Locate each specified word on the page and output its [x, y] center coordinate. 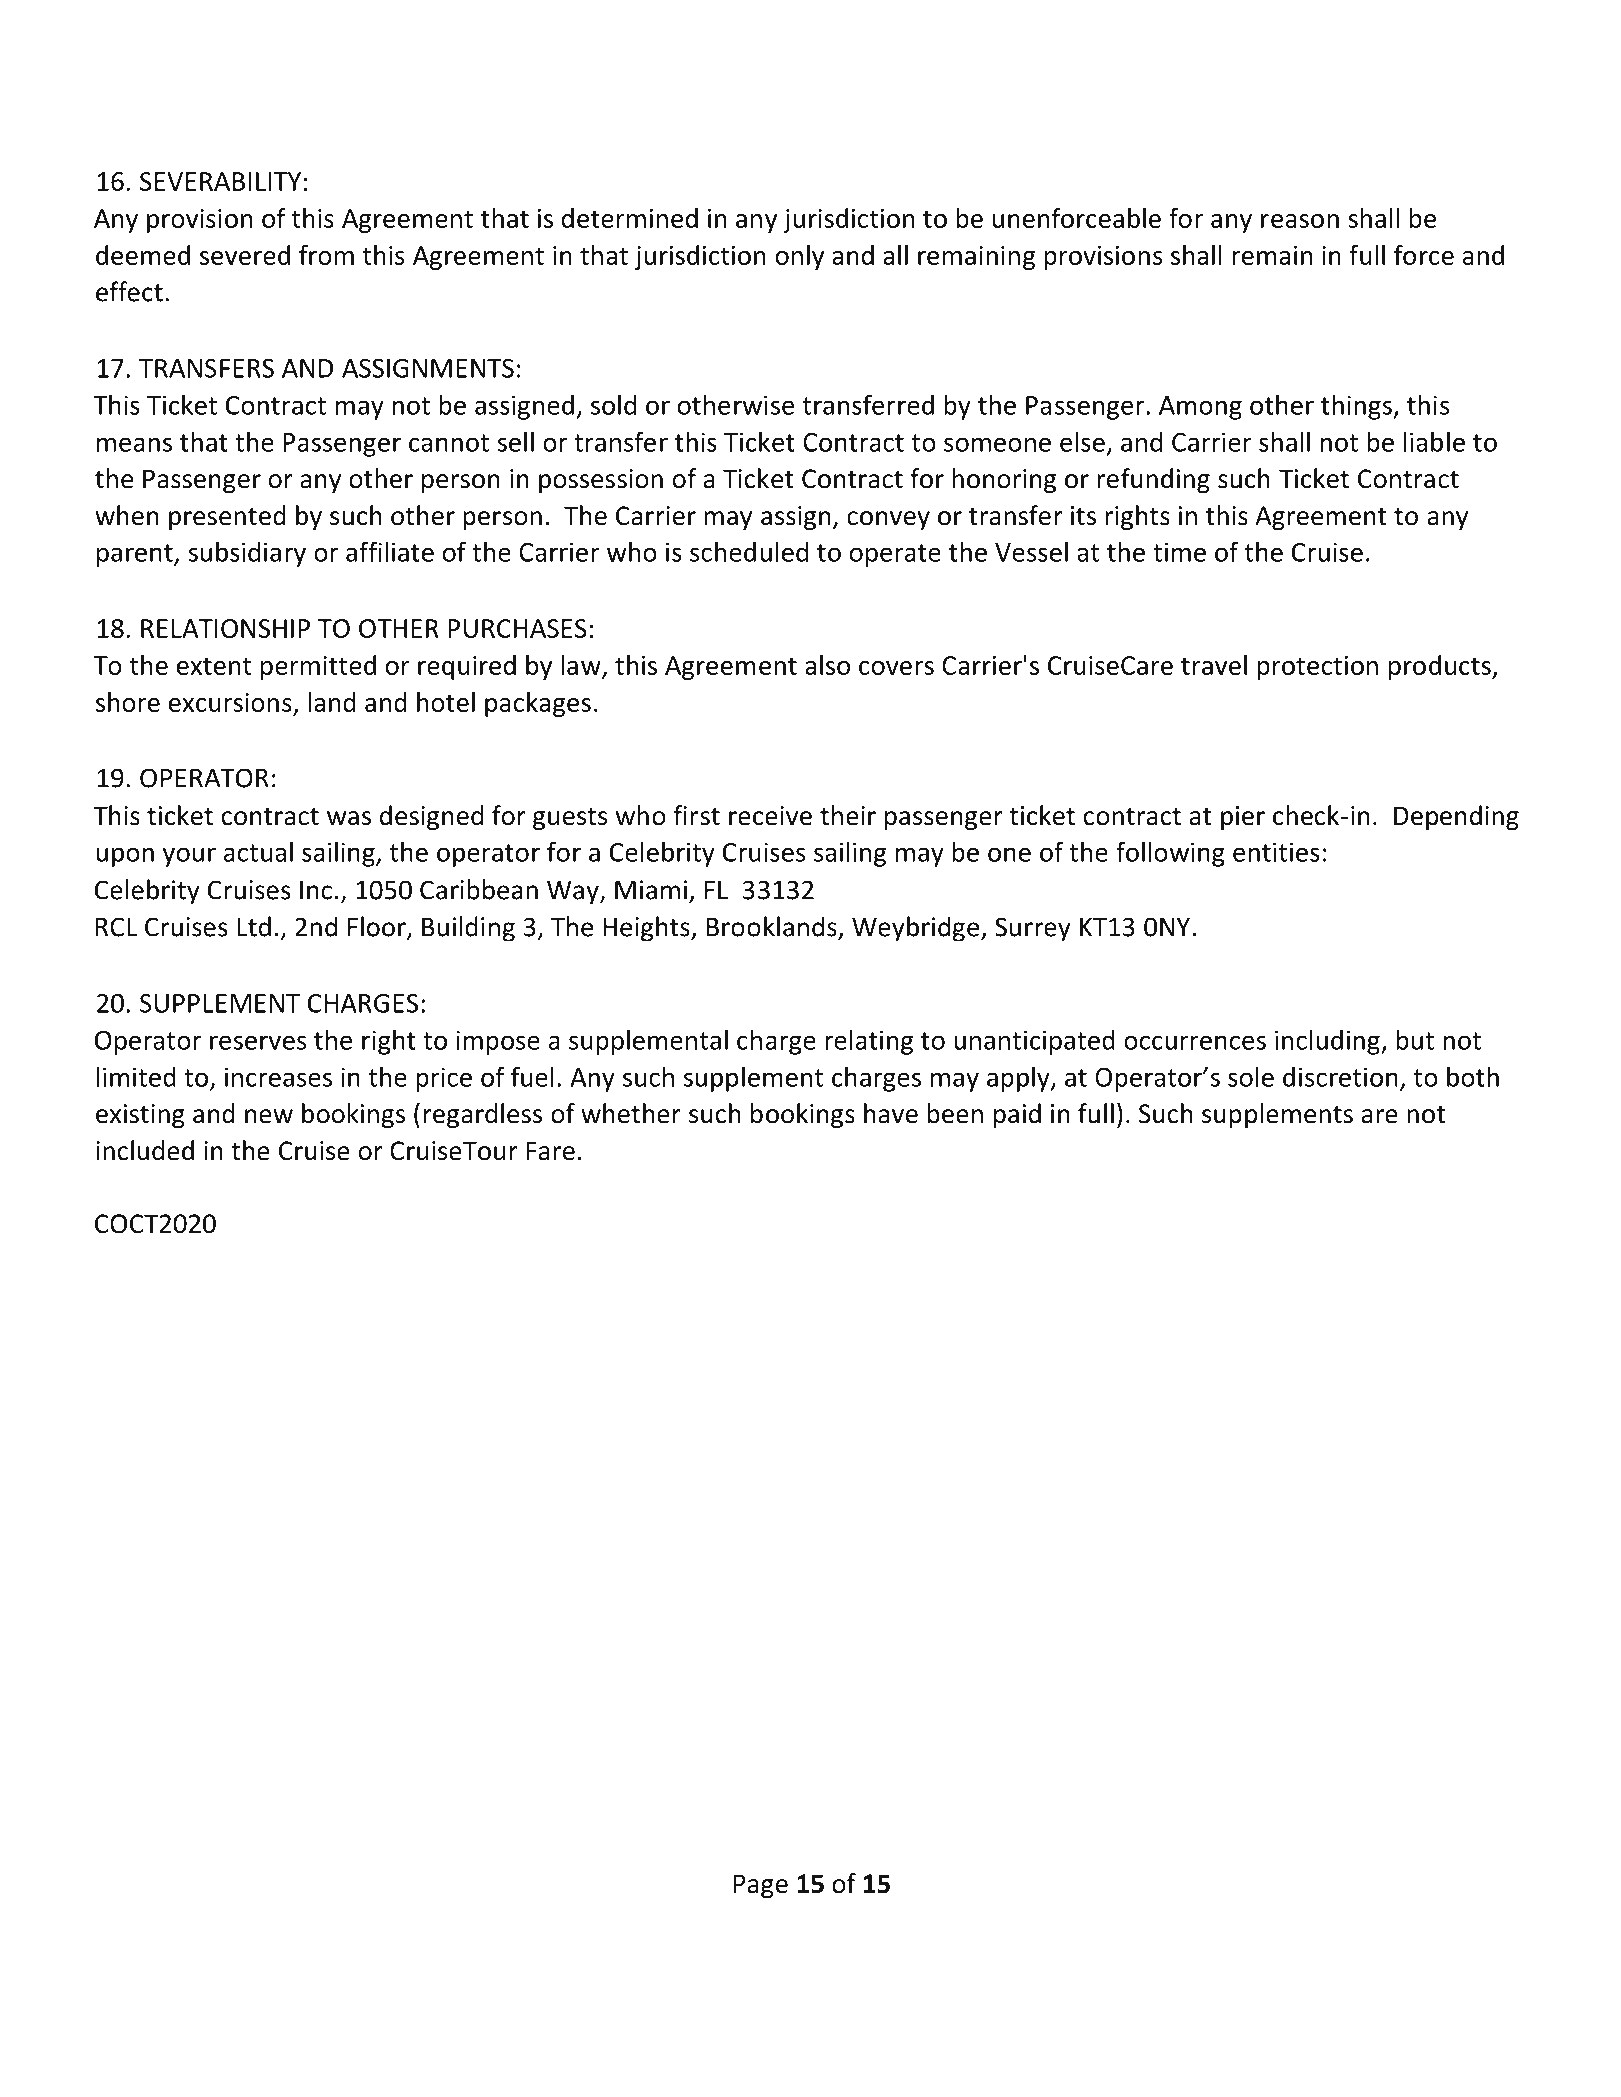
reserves [258, 1042]
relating [869, 1042]
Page [761, 1886]
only [799, 257]
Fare [550, 1151]
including [1328, 1042]
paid [1017, 1115]
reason [1300, 221]
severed [245, 255]
